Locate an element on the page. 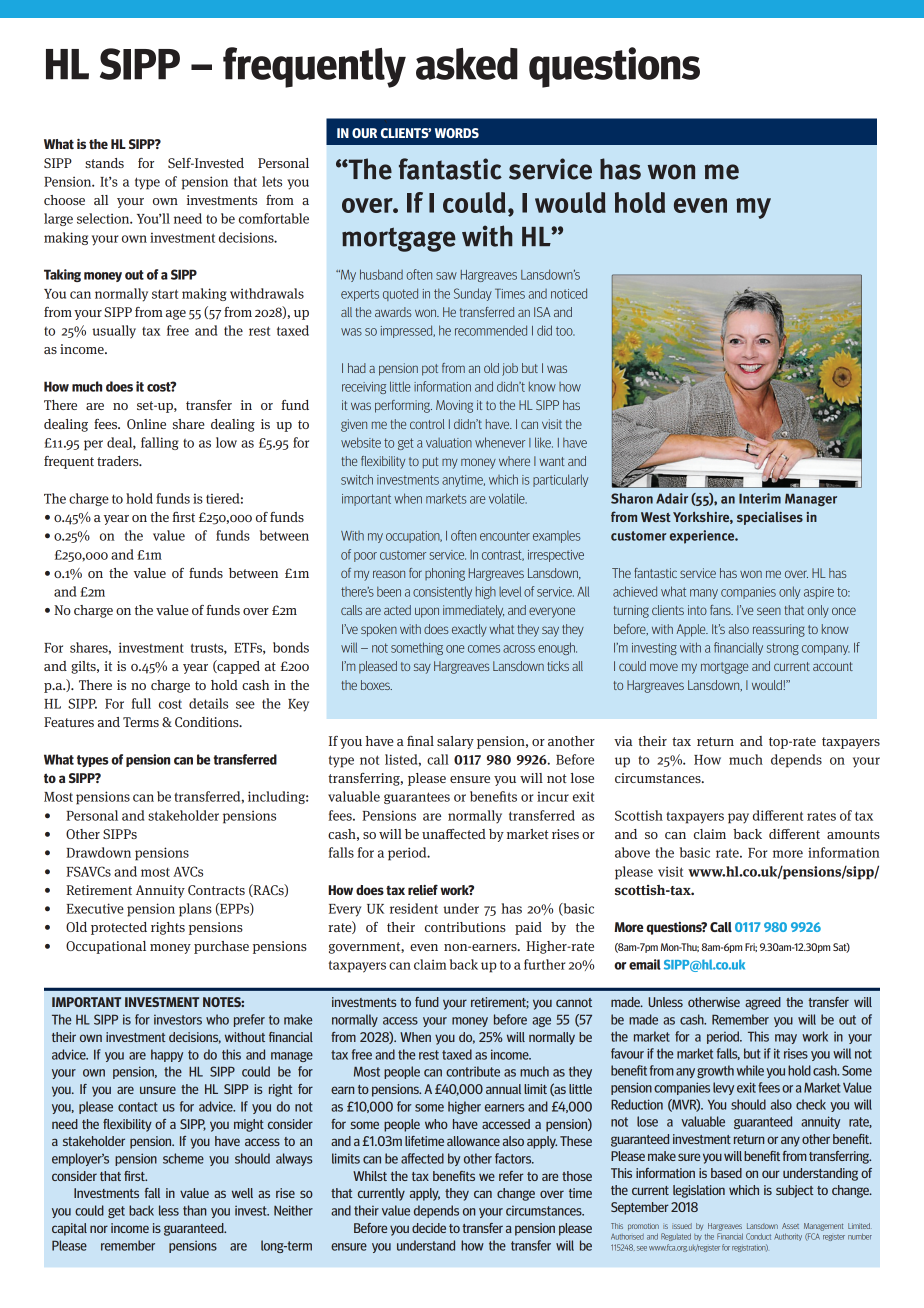  than is located at coordinates (194, 1210).
